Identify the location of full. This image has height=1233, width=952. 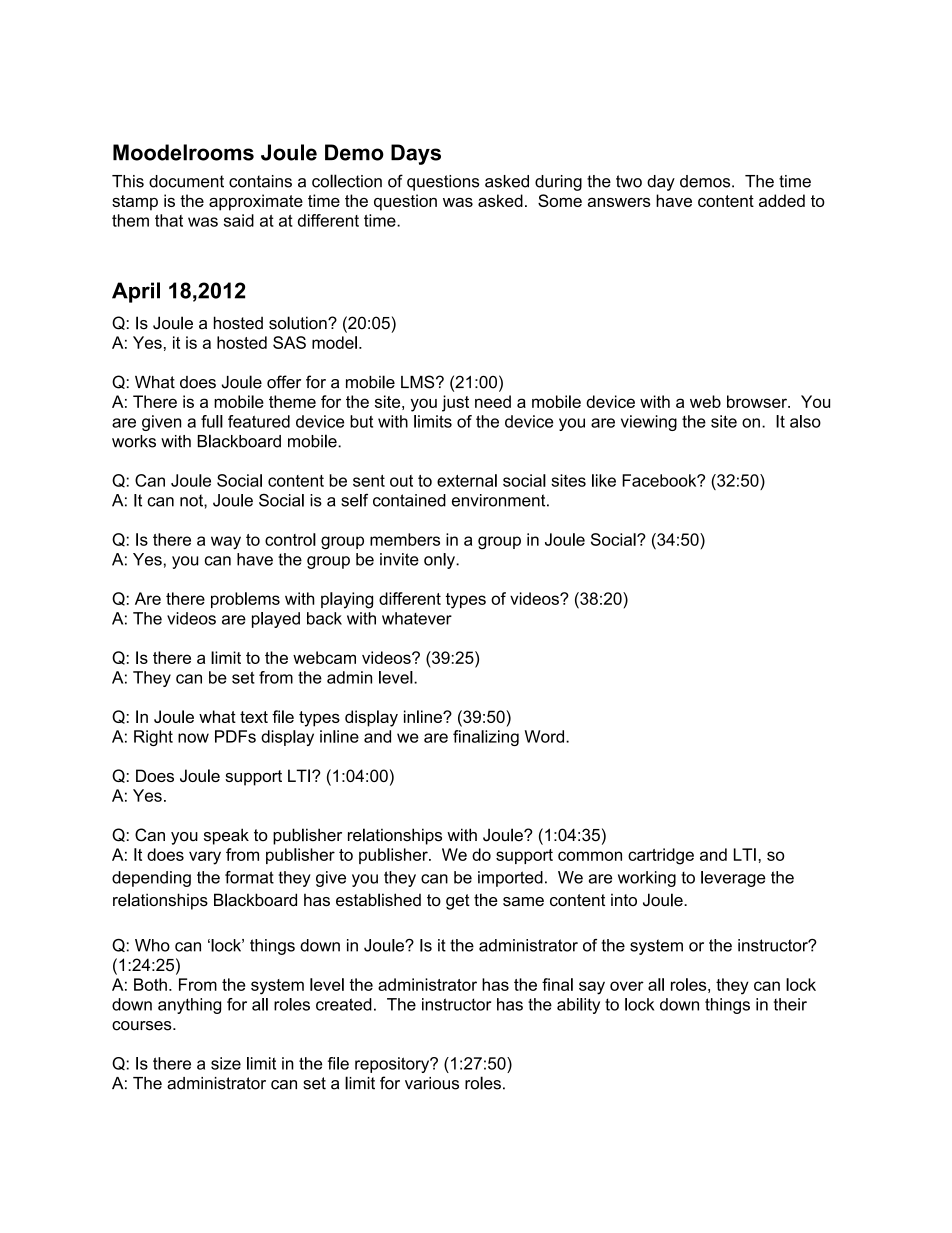
(212, 421).
